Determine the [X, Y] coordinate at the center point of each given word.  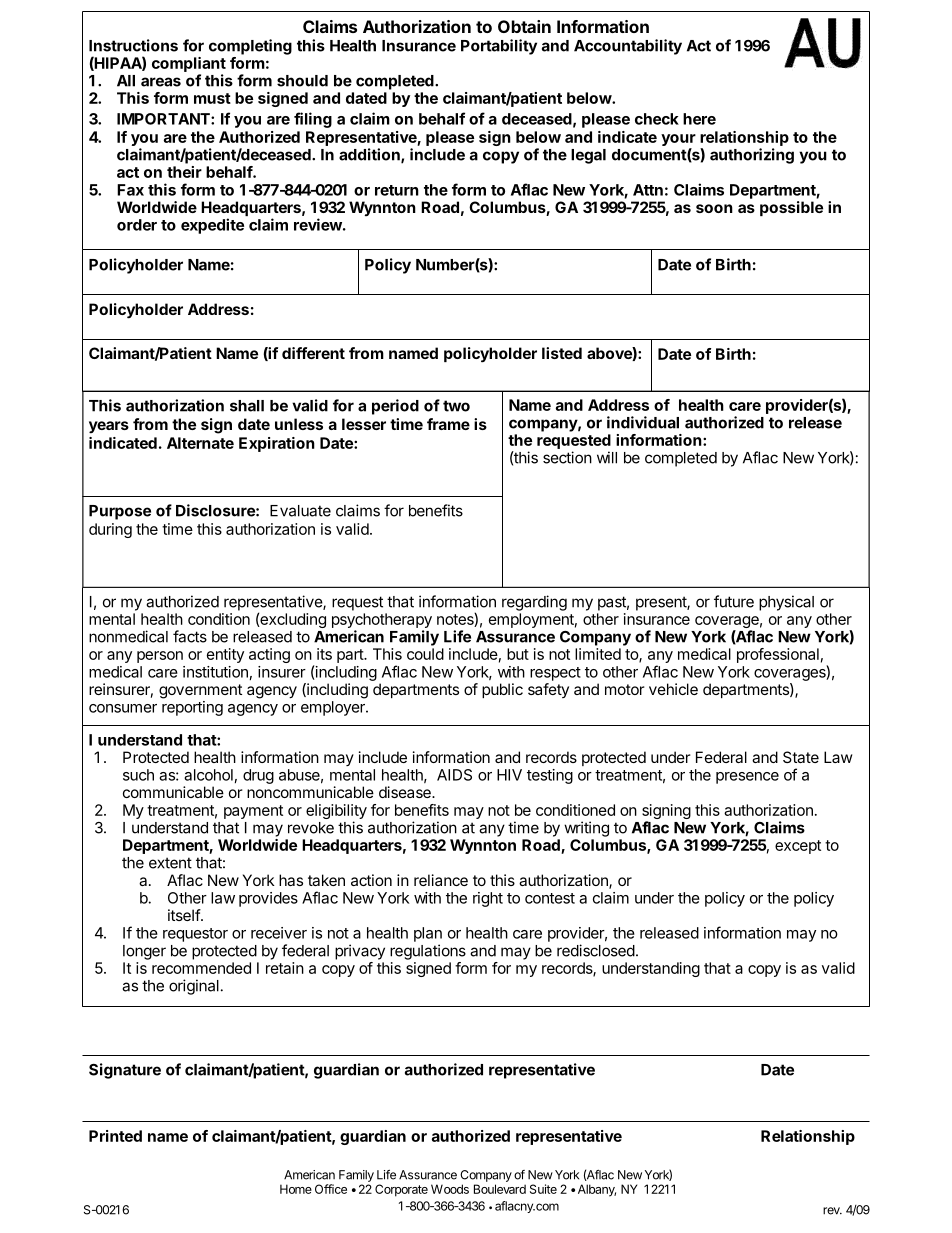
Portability [499, 47]
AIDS [454, 775]
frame [448, 424]
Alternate [200, 443]
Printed [115, 1136]
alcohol [208, 775]
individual [643, 422]
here [699, 119]
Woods [450, 1189]
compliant [189, 64]
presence [747, 778]
